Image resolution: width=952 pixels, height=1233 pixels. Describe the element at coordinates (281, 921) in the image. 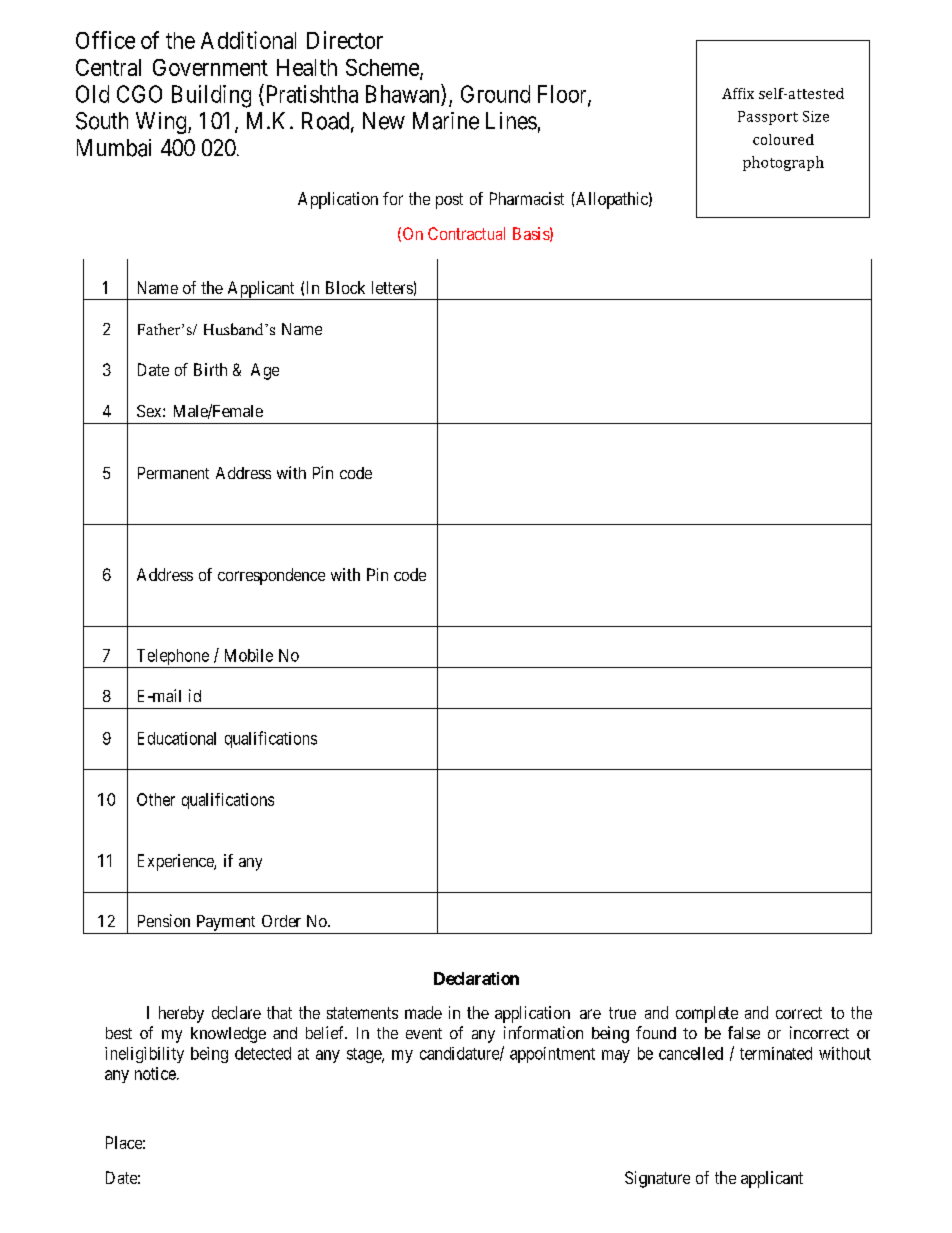

I see `Order` at that location.
